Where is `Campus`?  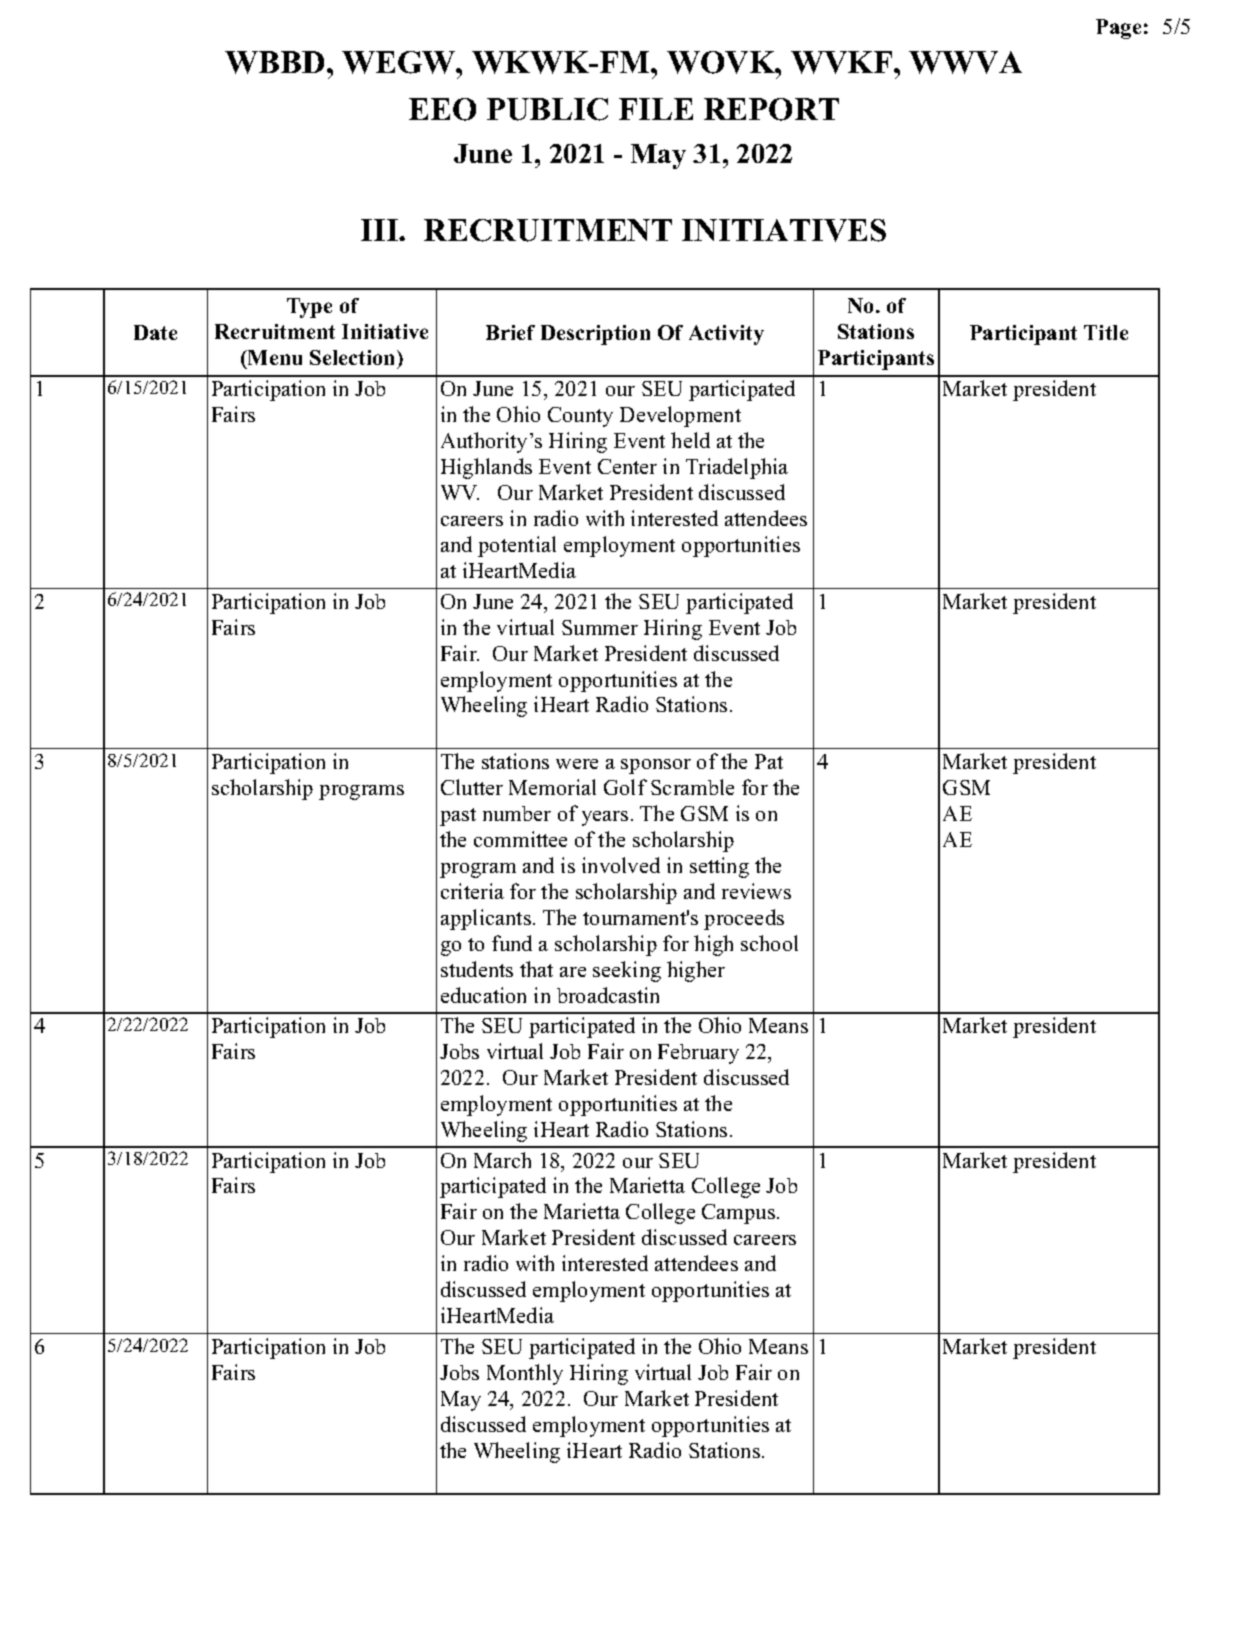
Campus is located at coordinates (738, 1214).
